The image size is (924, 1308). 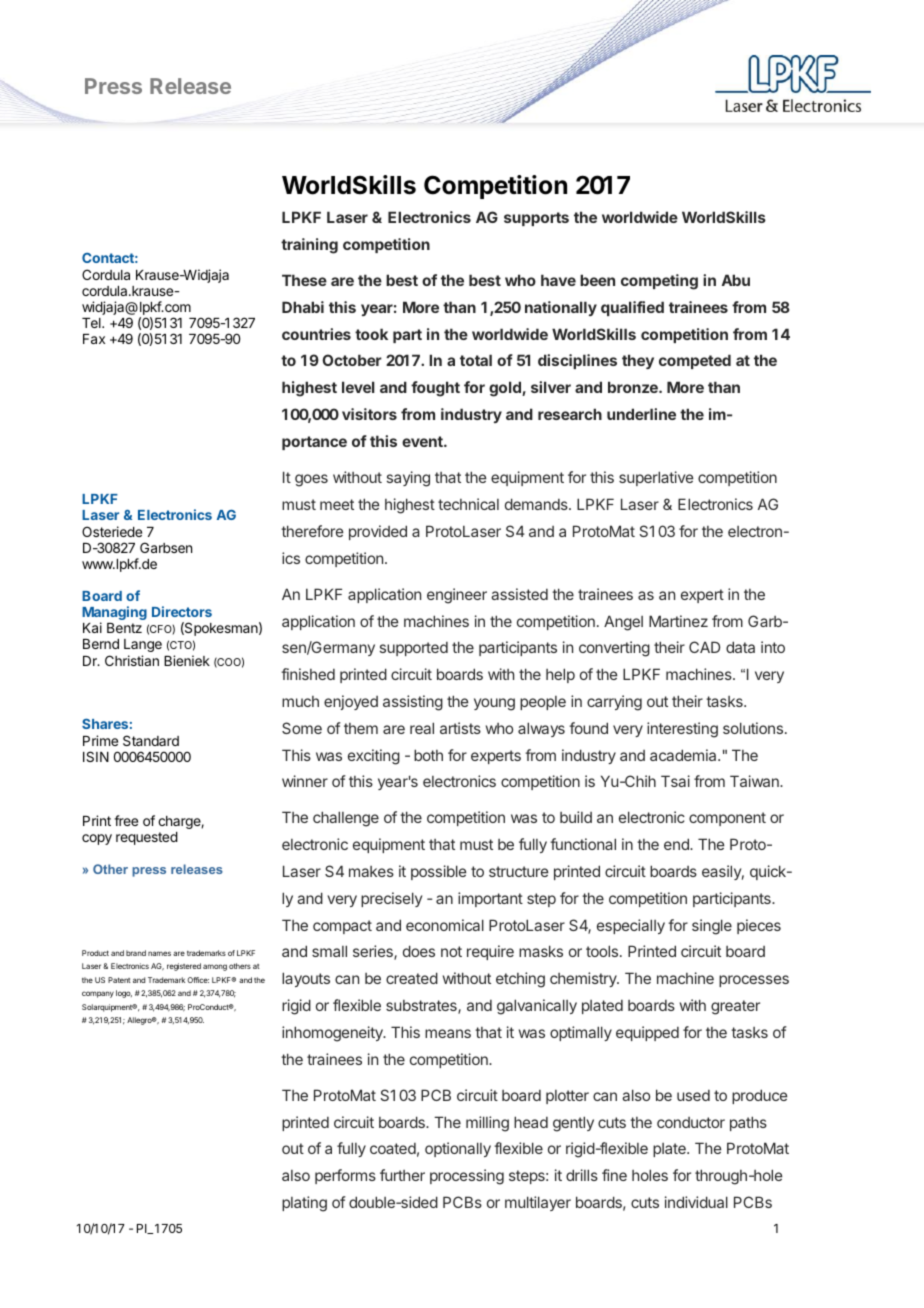 What do you see at coordinates (536, 219) in the screenshot?
I see `supports` at bounding box center [536, 219].
